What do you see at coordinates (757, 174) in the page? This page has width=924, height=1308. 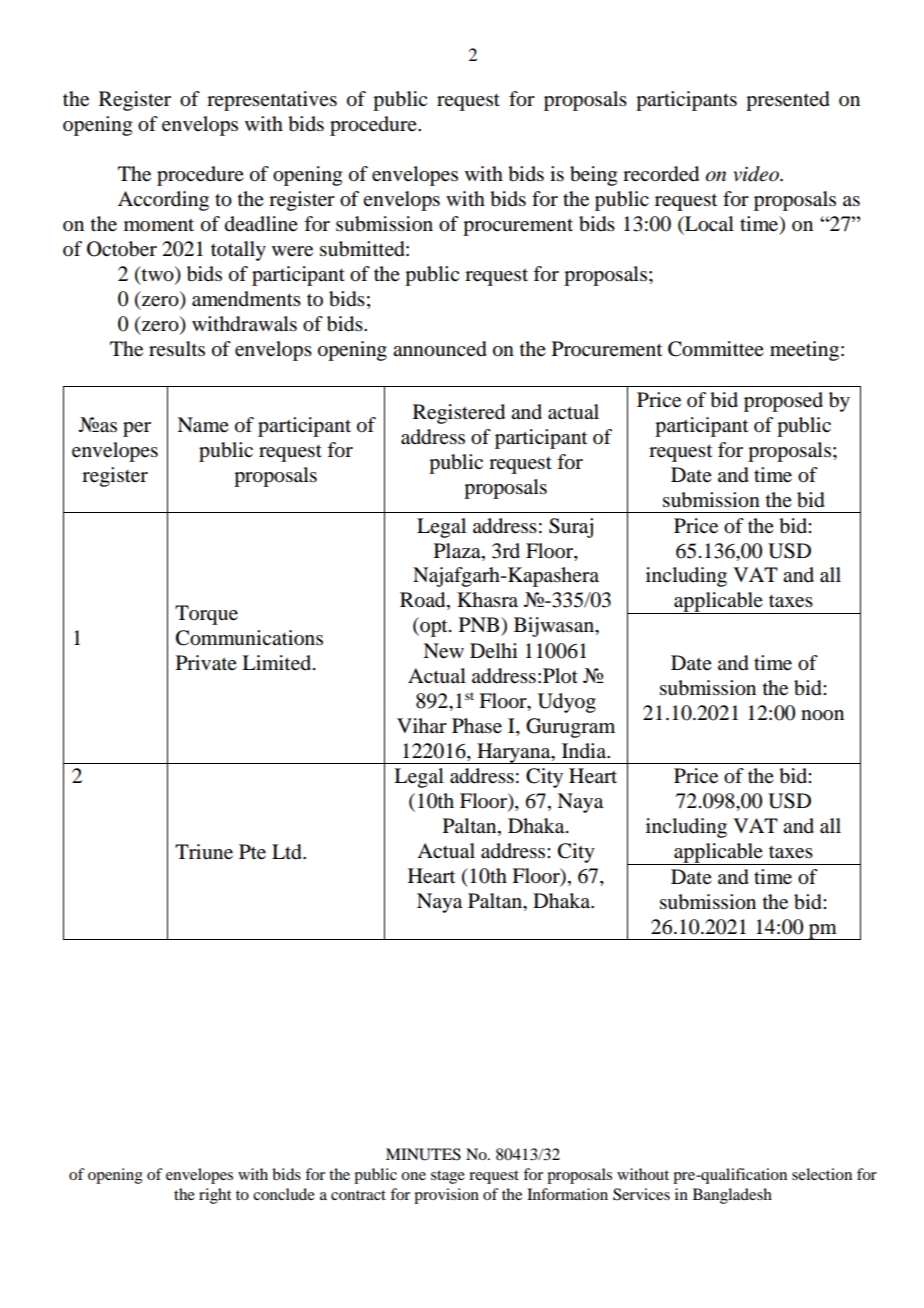 I see `video` at bounding box center [757, 174].
